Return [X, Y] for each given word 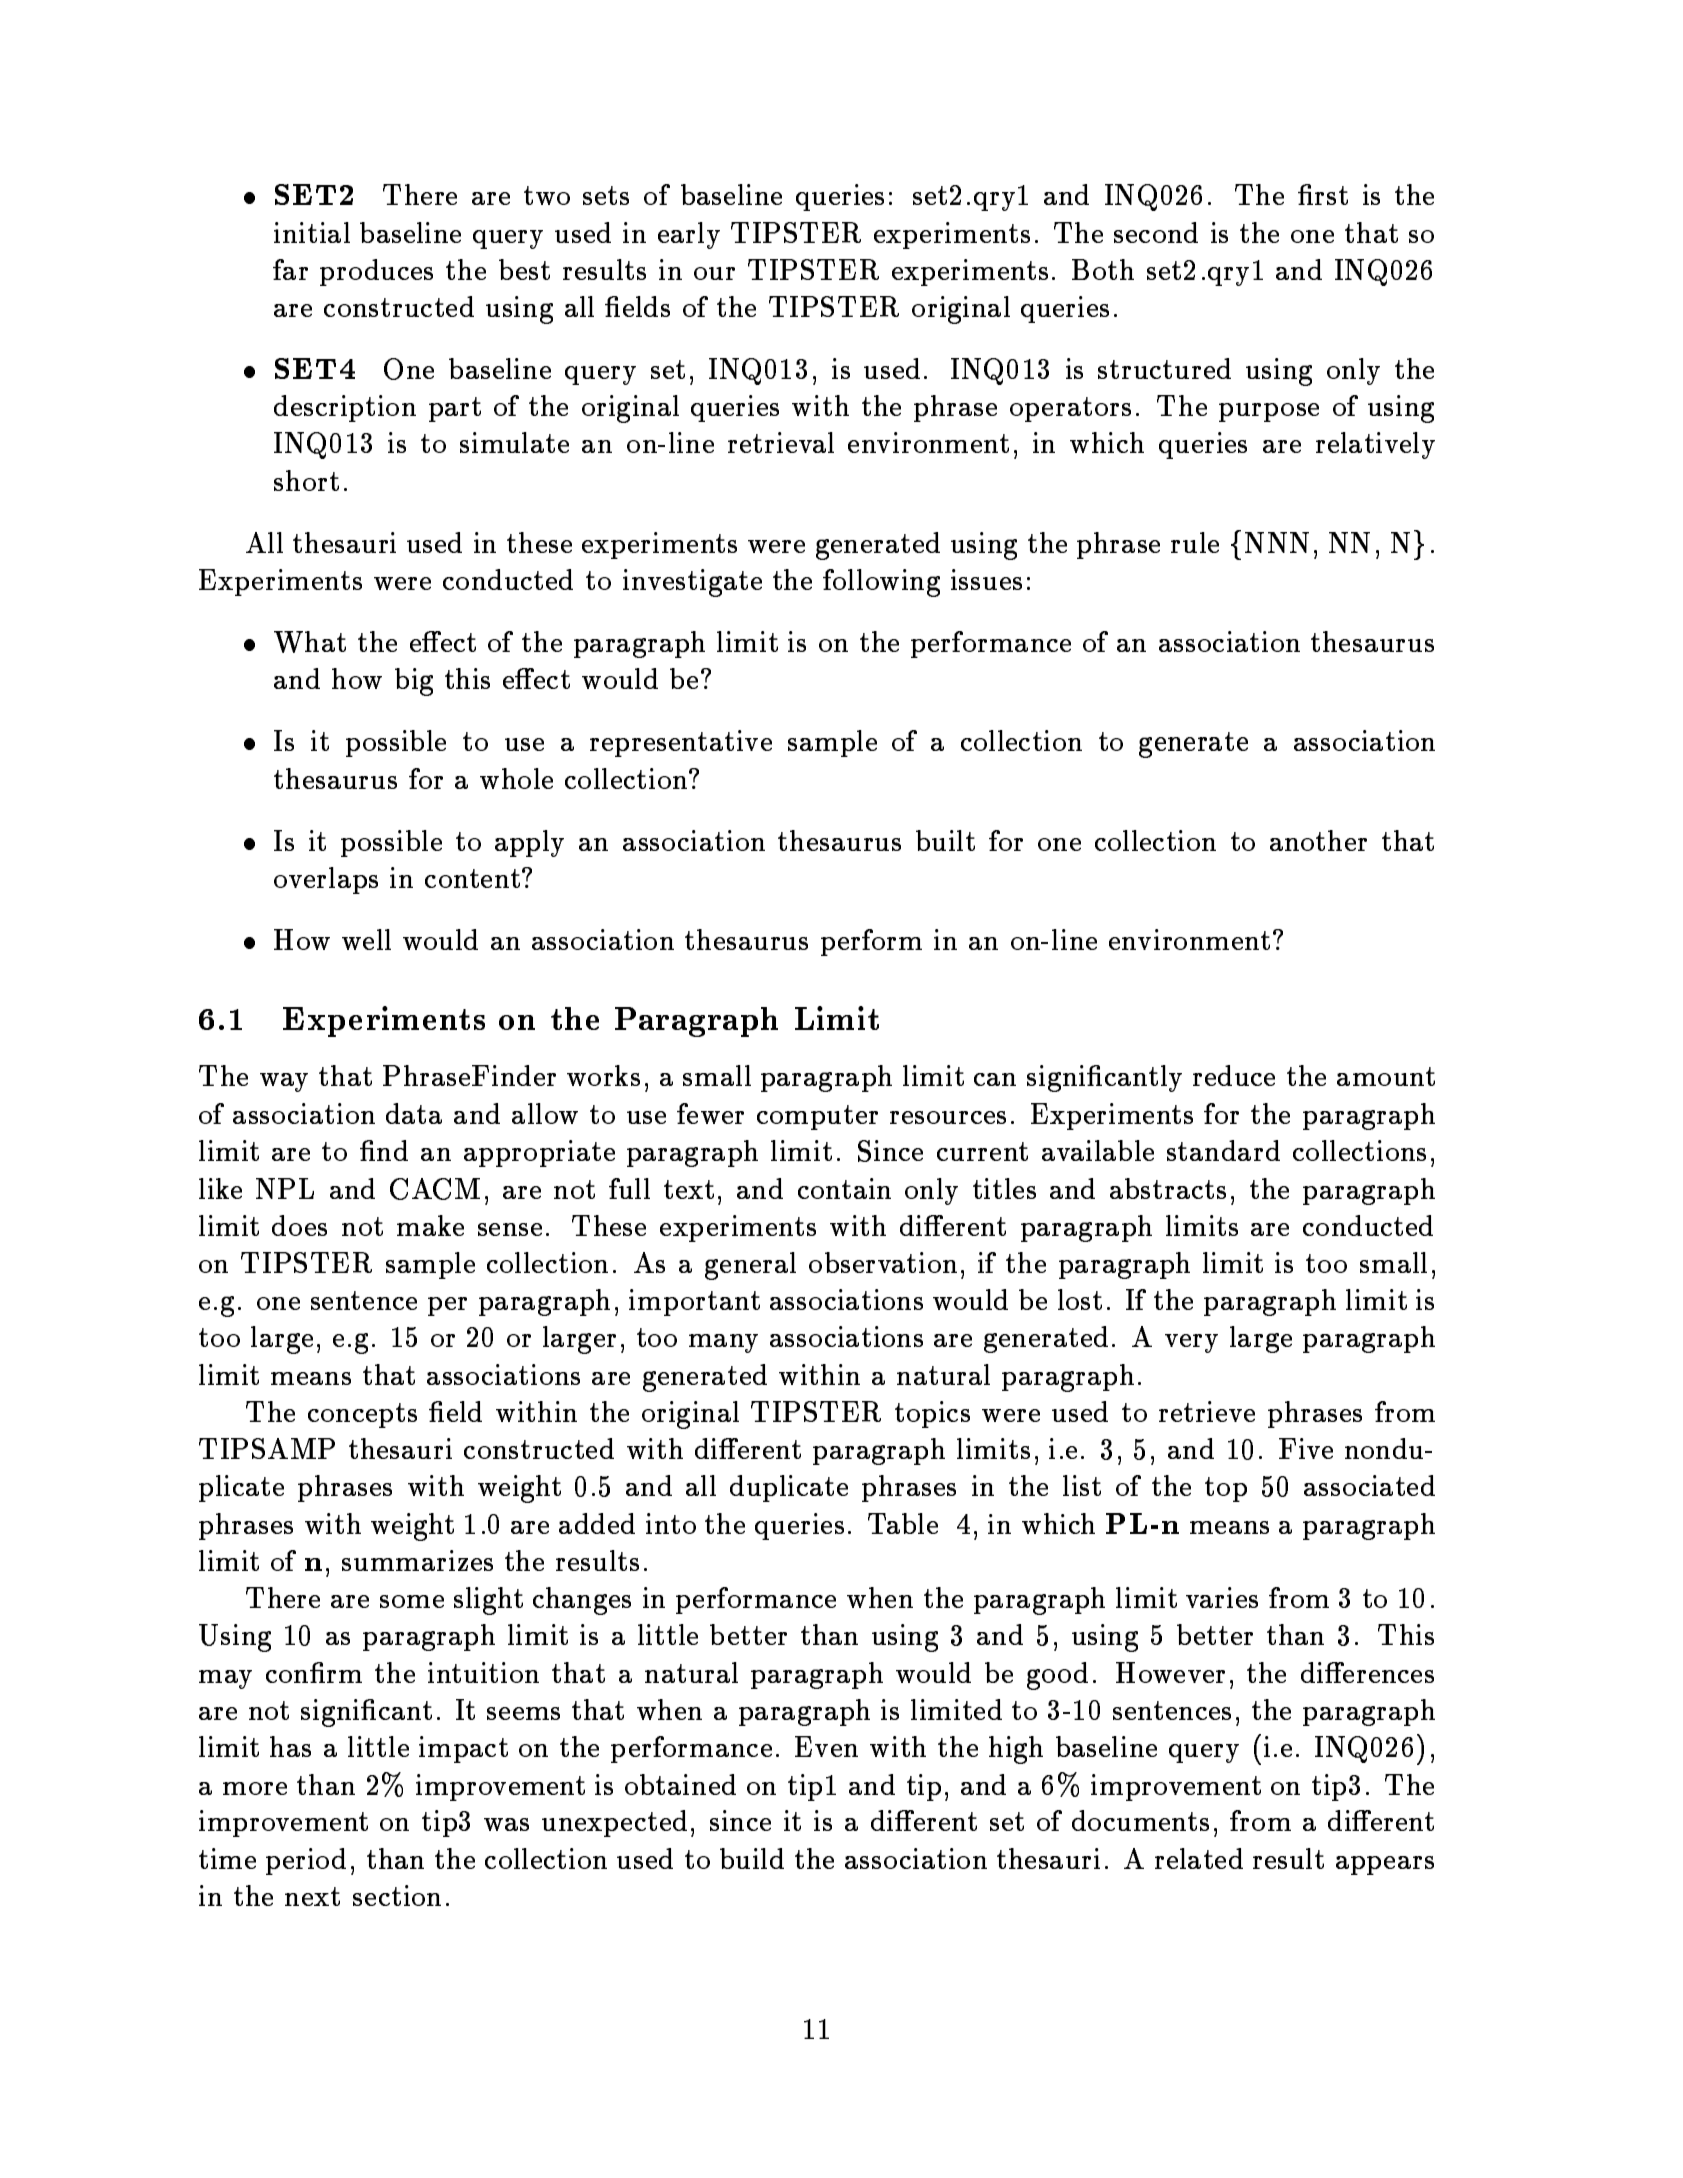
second [1156, 232]
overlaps [326, 880]
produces [376, 272]
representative [681, 743]
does [299, 1225]
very [1191, 1343]
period [306, 1861]
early [689, 235]
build [752, 1858]
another [1318, 840]
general [750, 1266]
